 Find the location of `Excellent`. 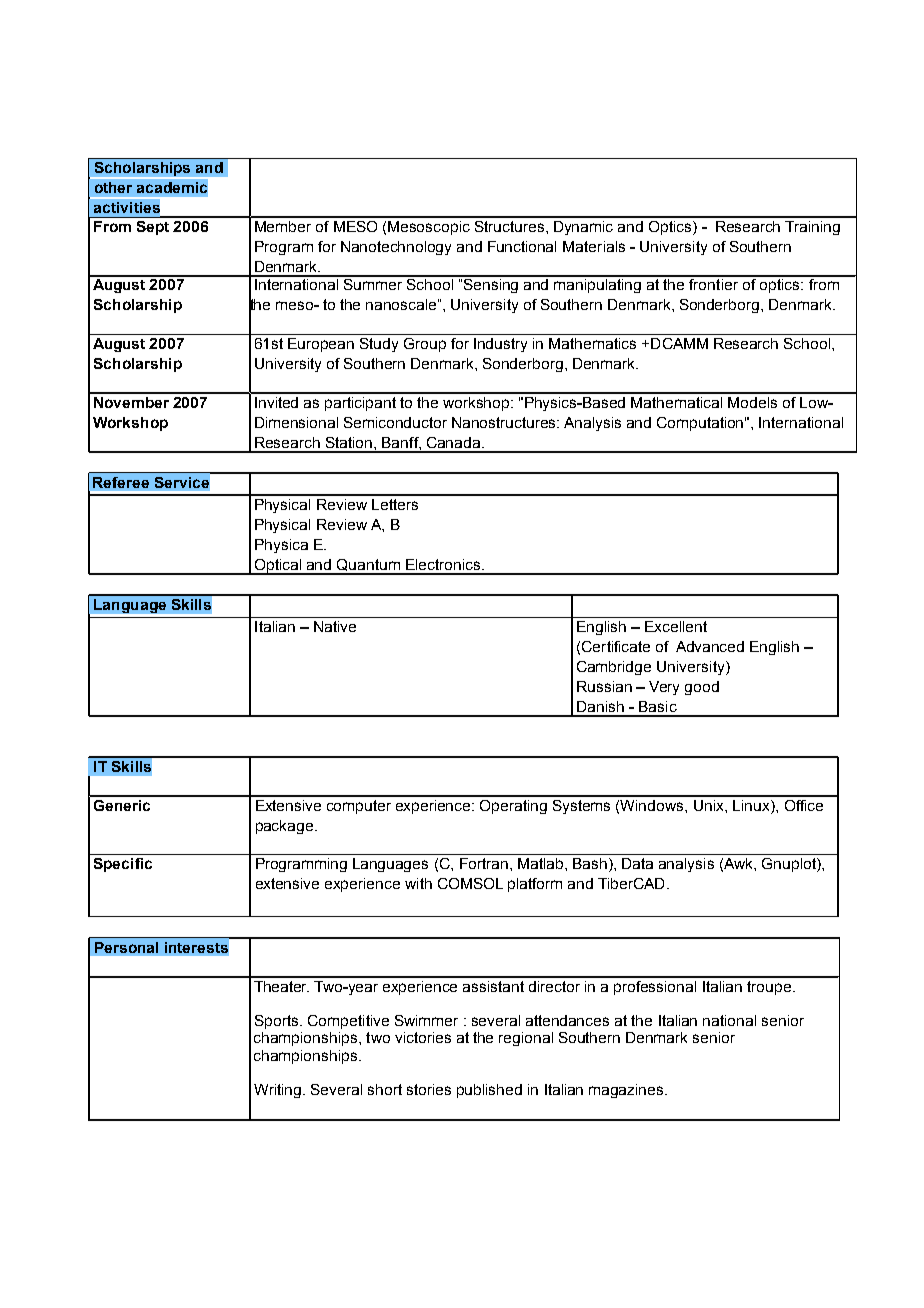

Excellent is located at coordinates (676, 626).
